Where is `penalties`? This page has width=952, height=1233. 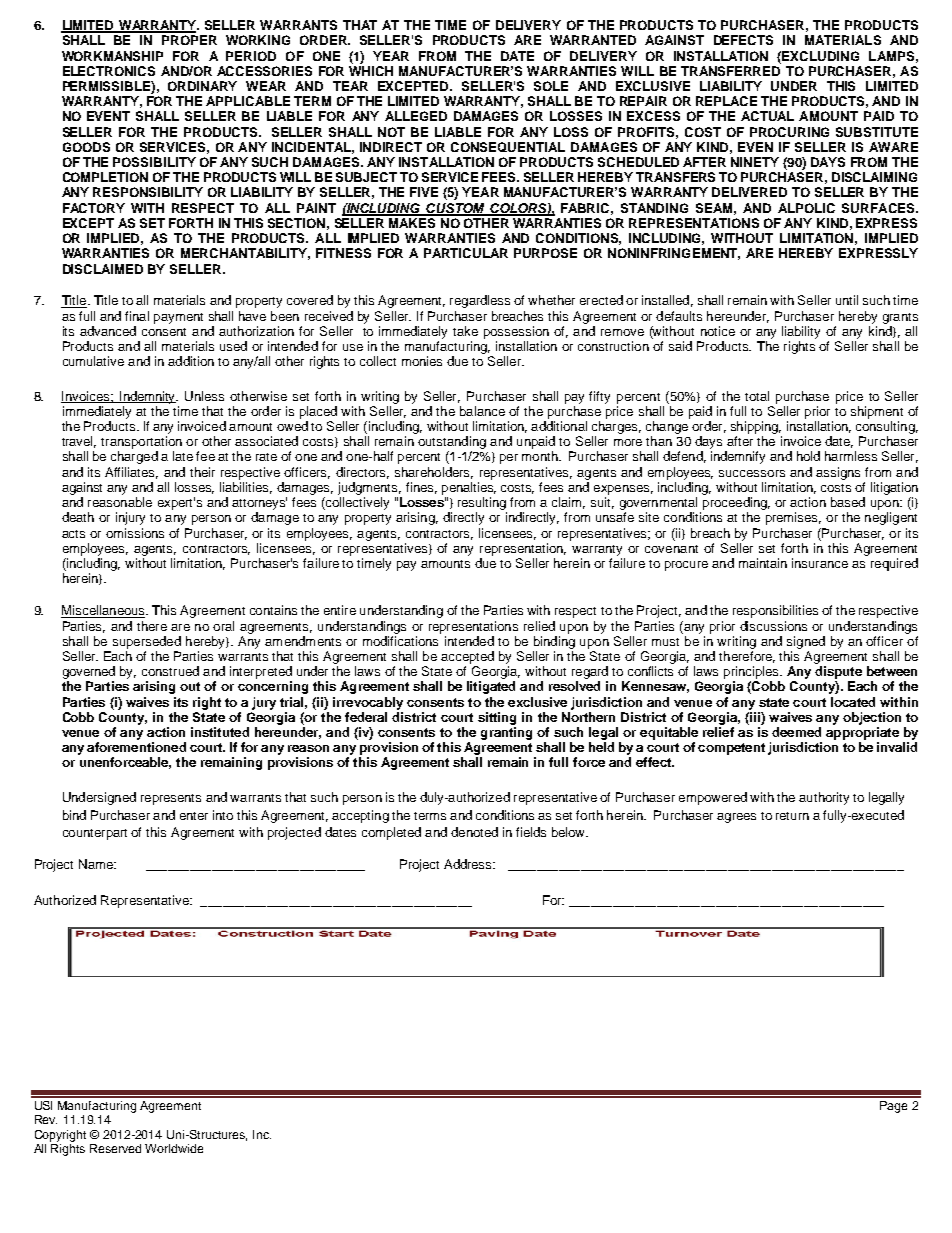
penalties is located at coordinates (469, 488).
